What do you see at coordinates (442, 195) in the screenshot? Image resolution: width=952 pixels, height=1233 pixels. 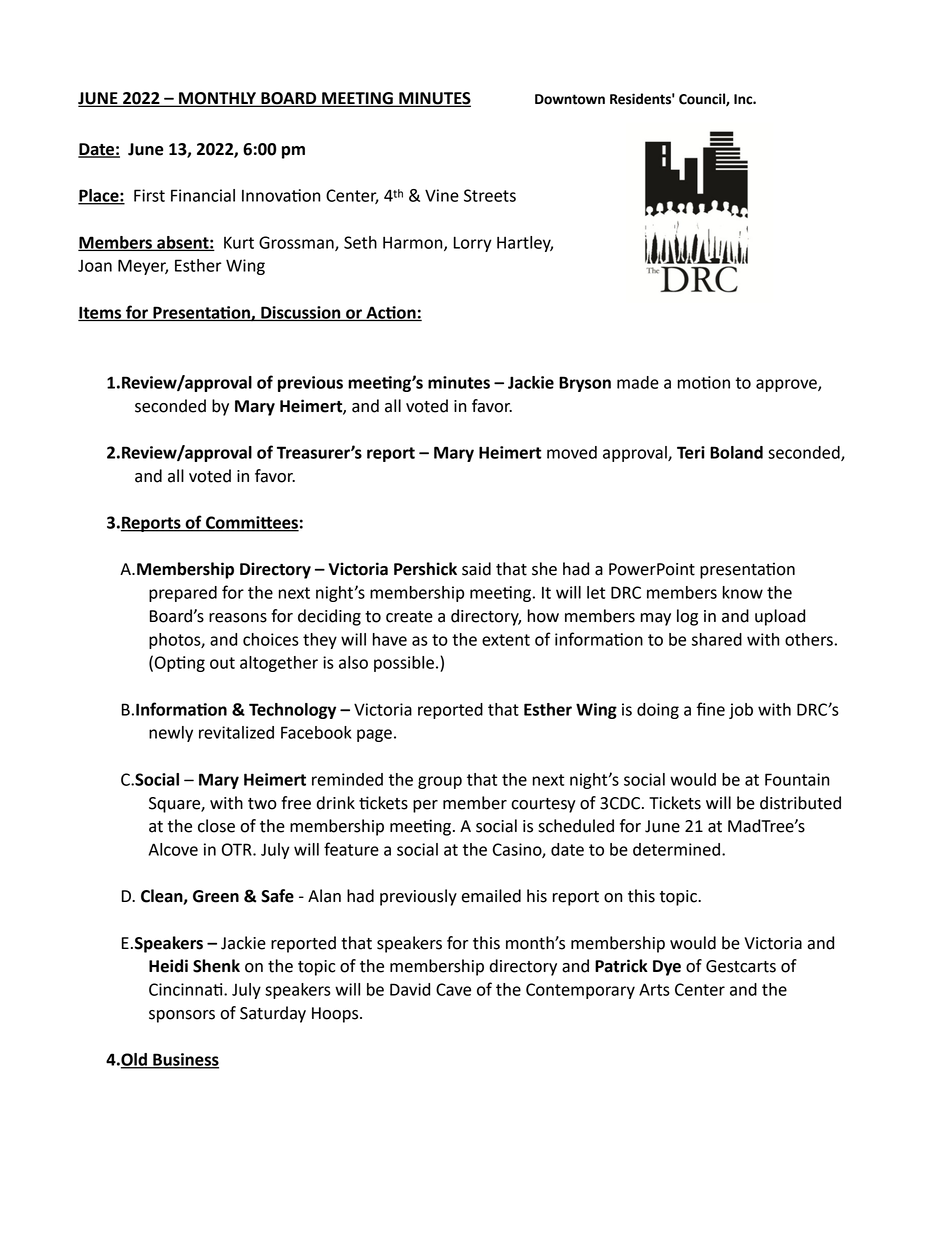 I see `Vine` at bounding box center [442, 195].
